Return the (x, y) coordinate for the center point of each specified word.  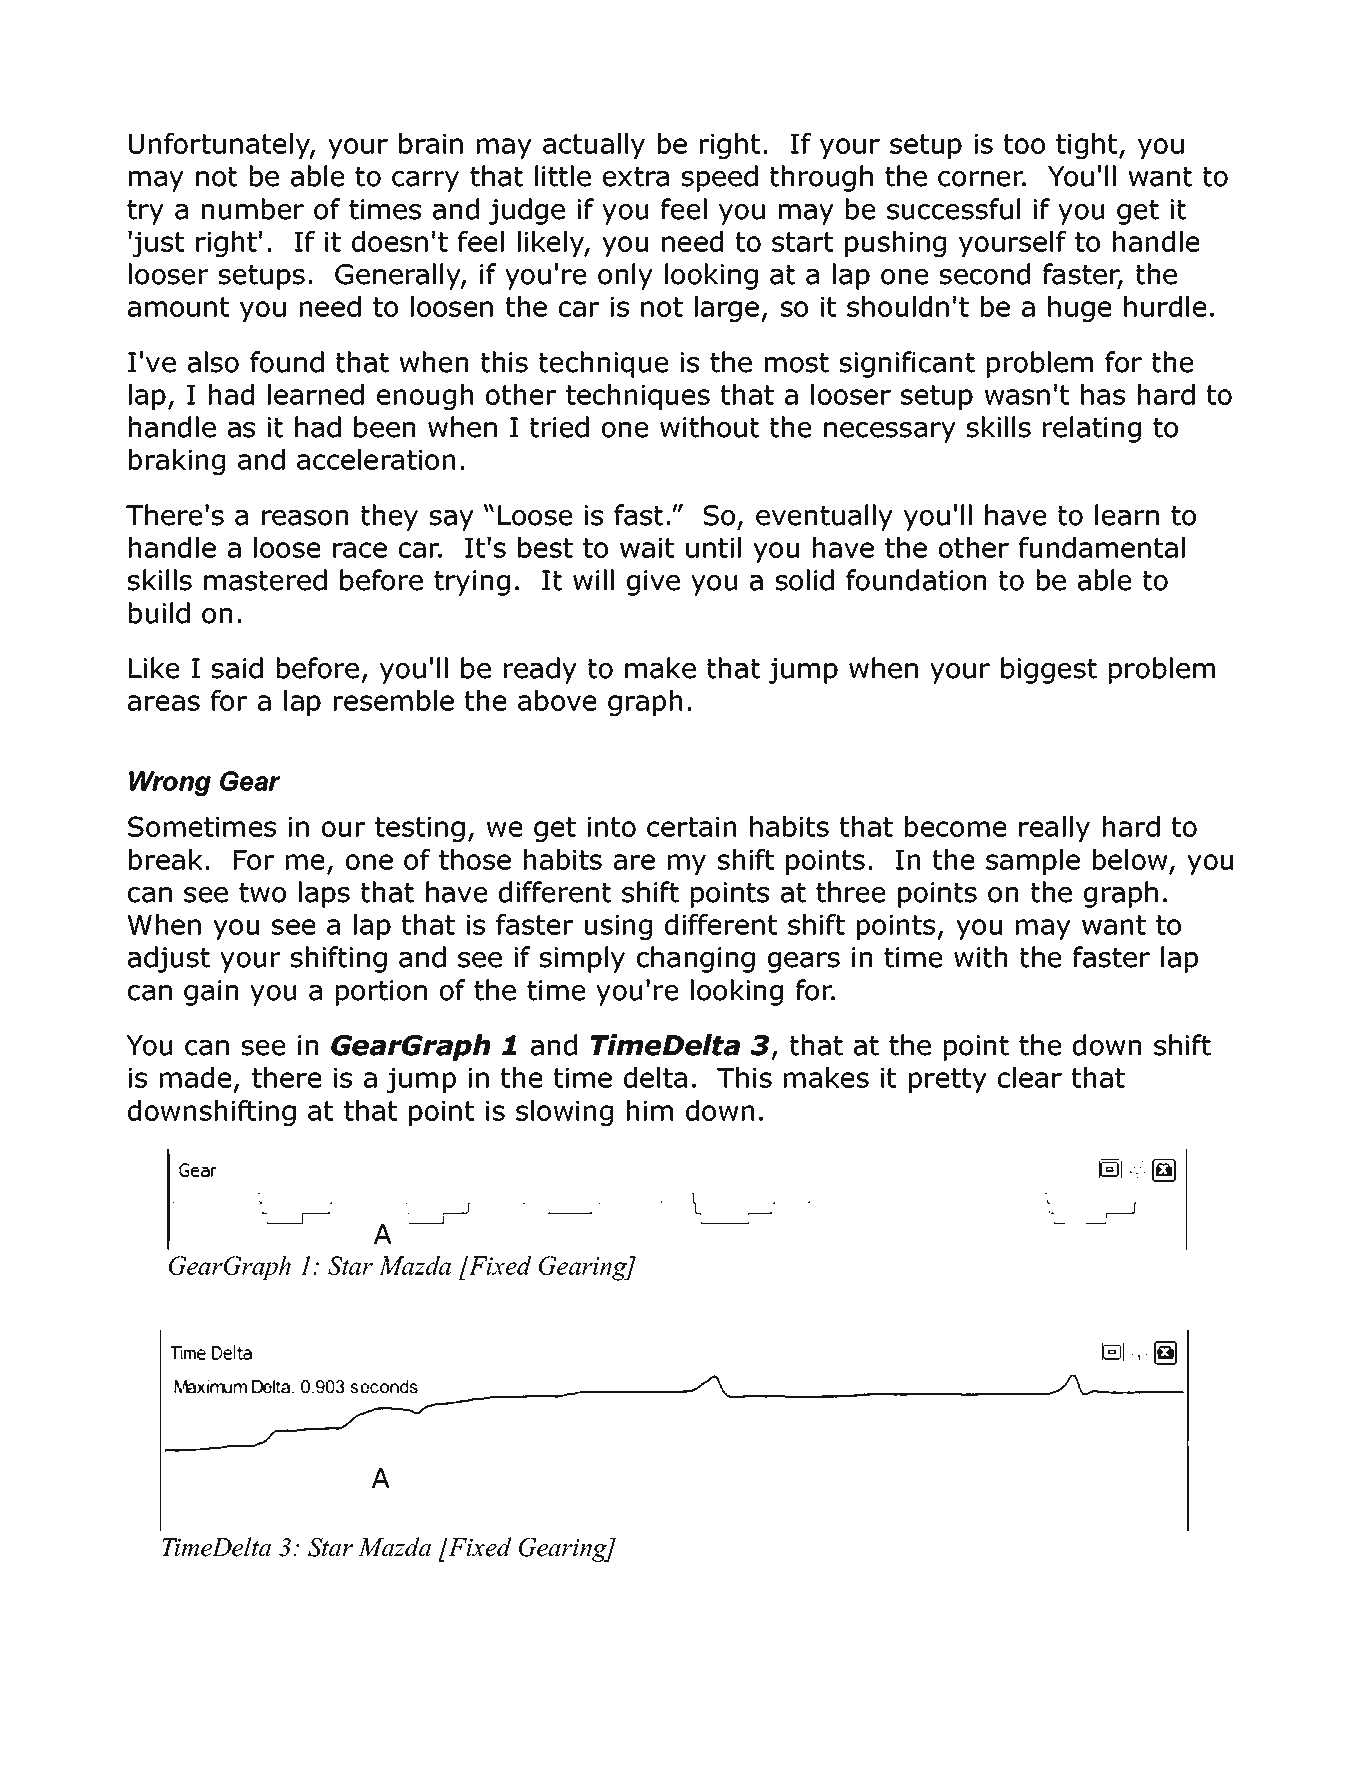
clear (1030, 1077)
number (253, 209)
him (650, 1110)
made (195, 1077)
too (1024, 144)
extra (636, 177)
